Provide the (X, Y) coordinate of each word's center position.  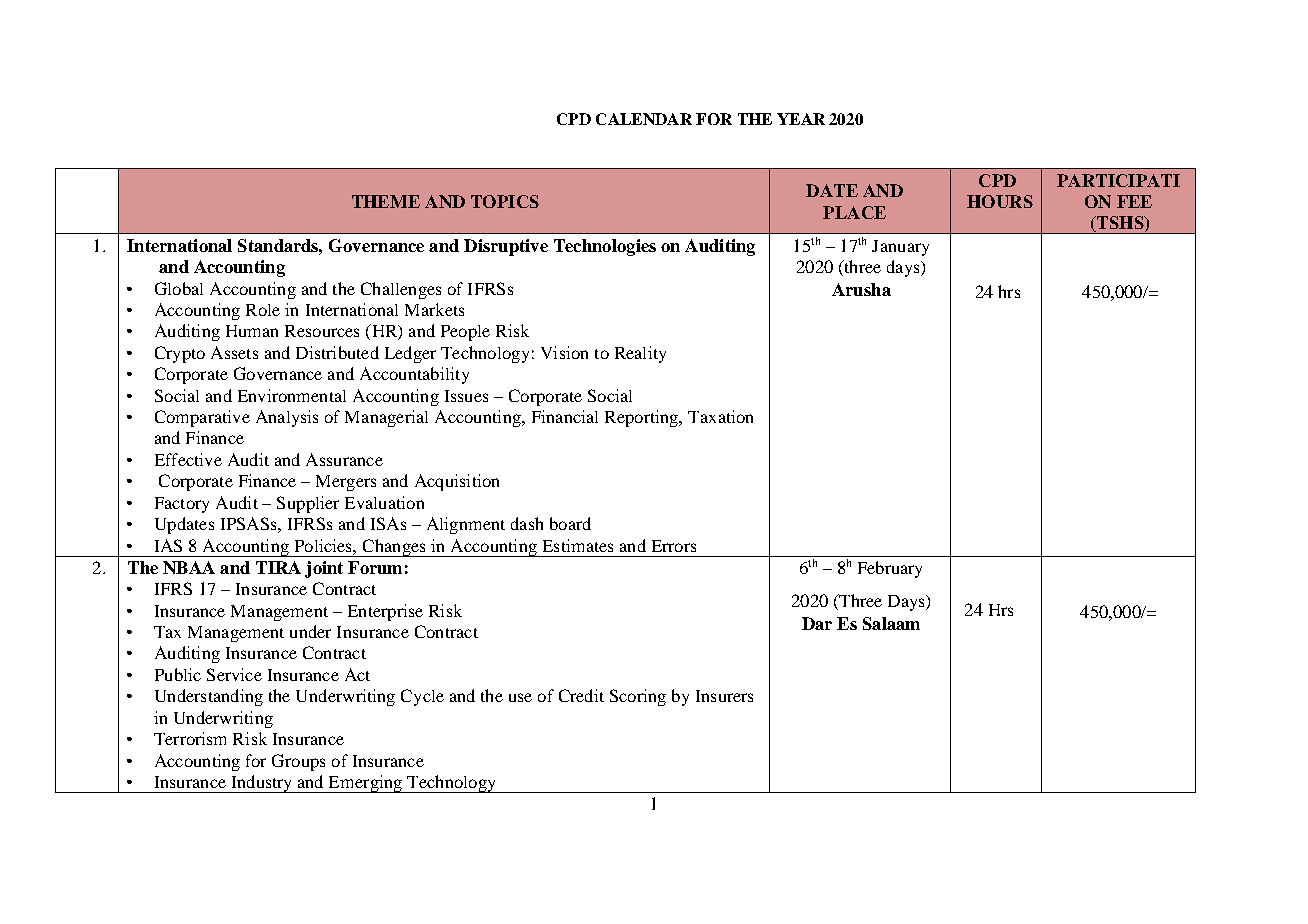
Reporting (643, 418)
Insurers (724, 696)
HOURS (1000, 201)
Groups (298, 762)
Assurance (344, 459)
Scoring (638, 697)
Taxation (720, 416)
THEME (386, 201)
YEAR (801, 119)
